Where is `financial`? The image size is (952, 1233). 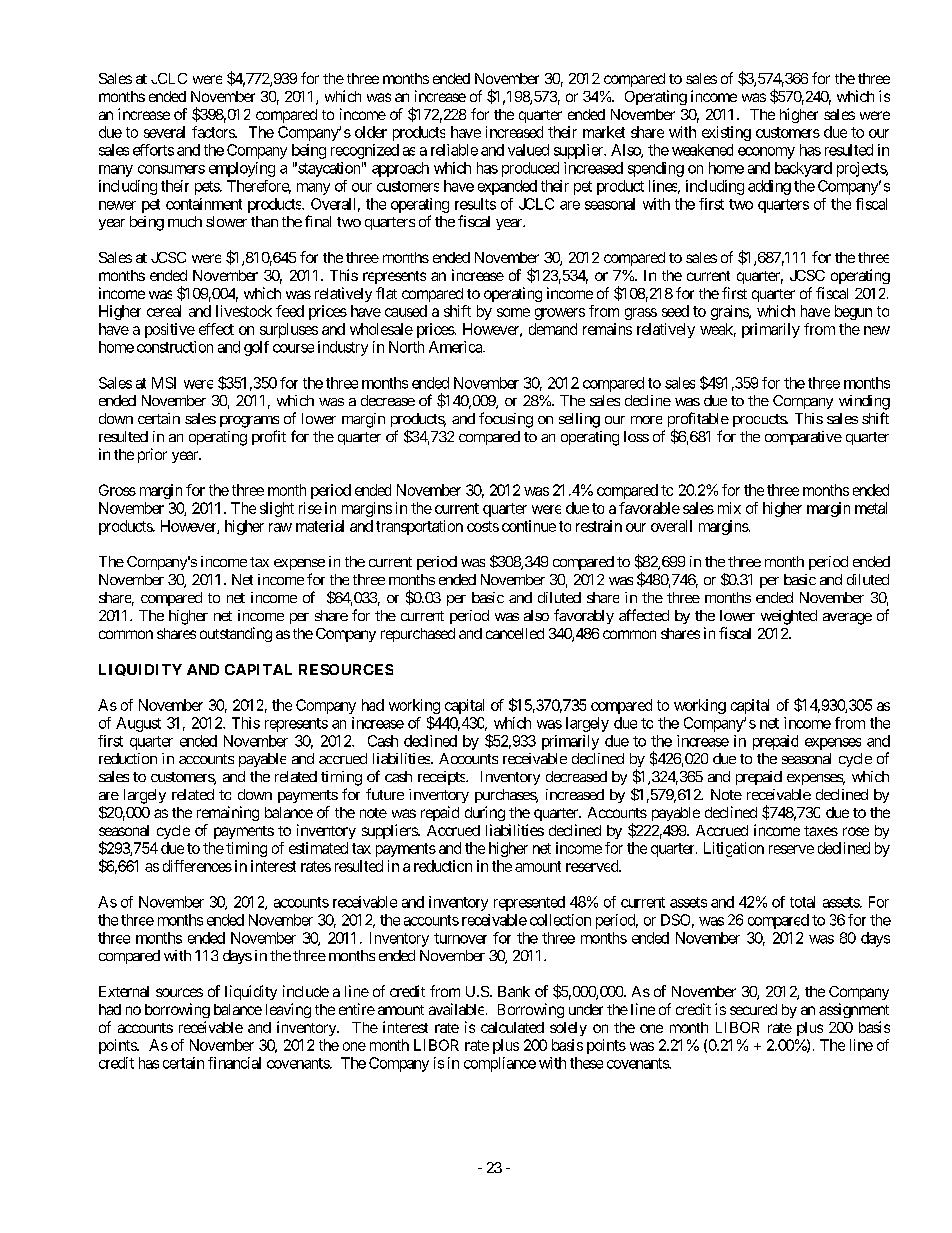 financial is located at coordinates (234, 1063).
